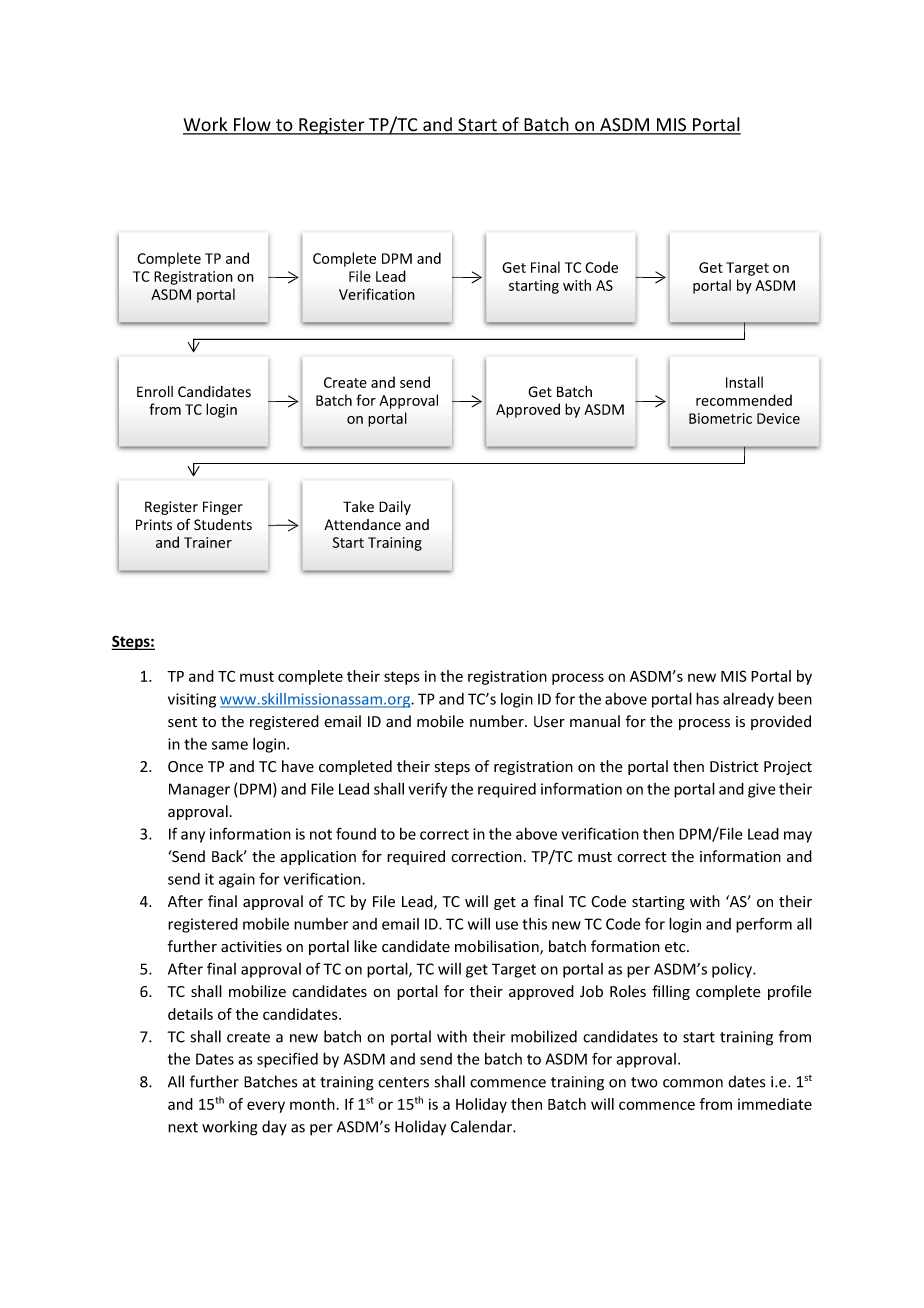 The width and height of the screenshot is (924, 1308). Describe the element at coordinates (798, 837) in the screenshot. I see `may` at that location.
